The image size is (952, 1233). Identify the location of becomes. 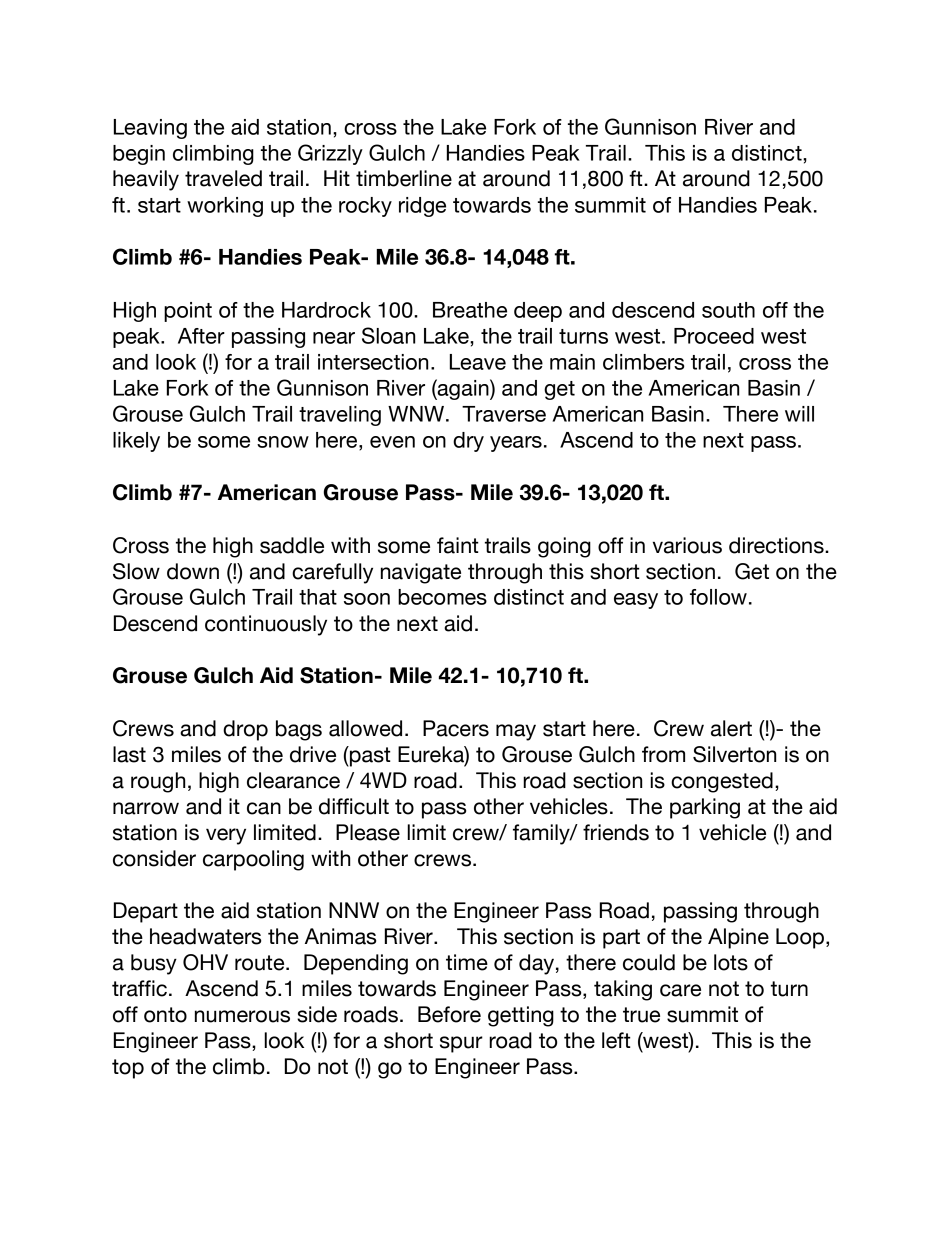
(442, 597).
